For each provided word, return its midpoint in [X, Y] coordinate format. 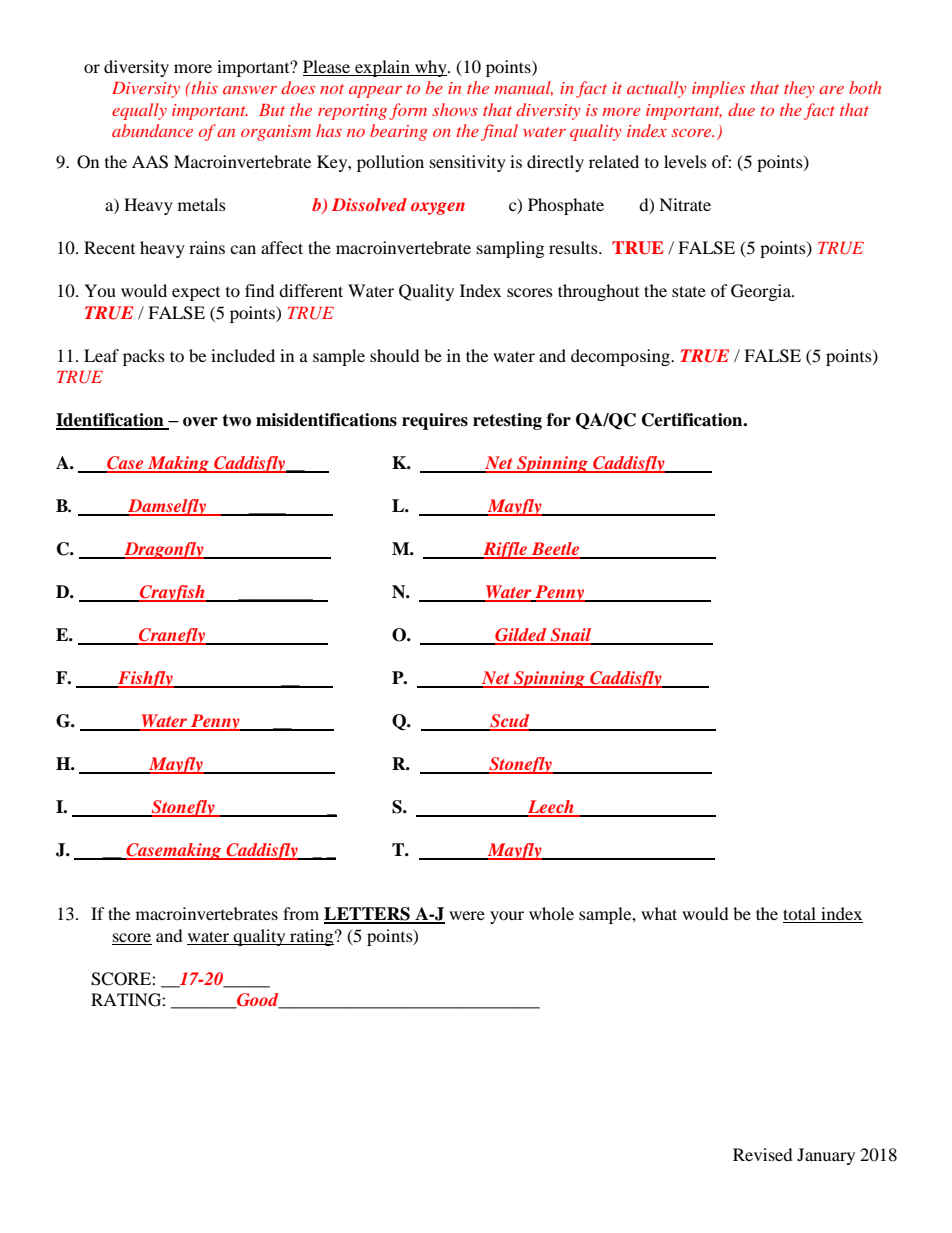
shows [455, 109]
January [826, 1156]
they [799, 89]
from [301, 913]
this [203, 87]
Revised [763, 1154]
